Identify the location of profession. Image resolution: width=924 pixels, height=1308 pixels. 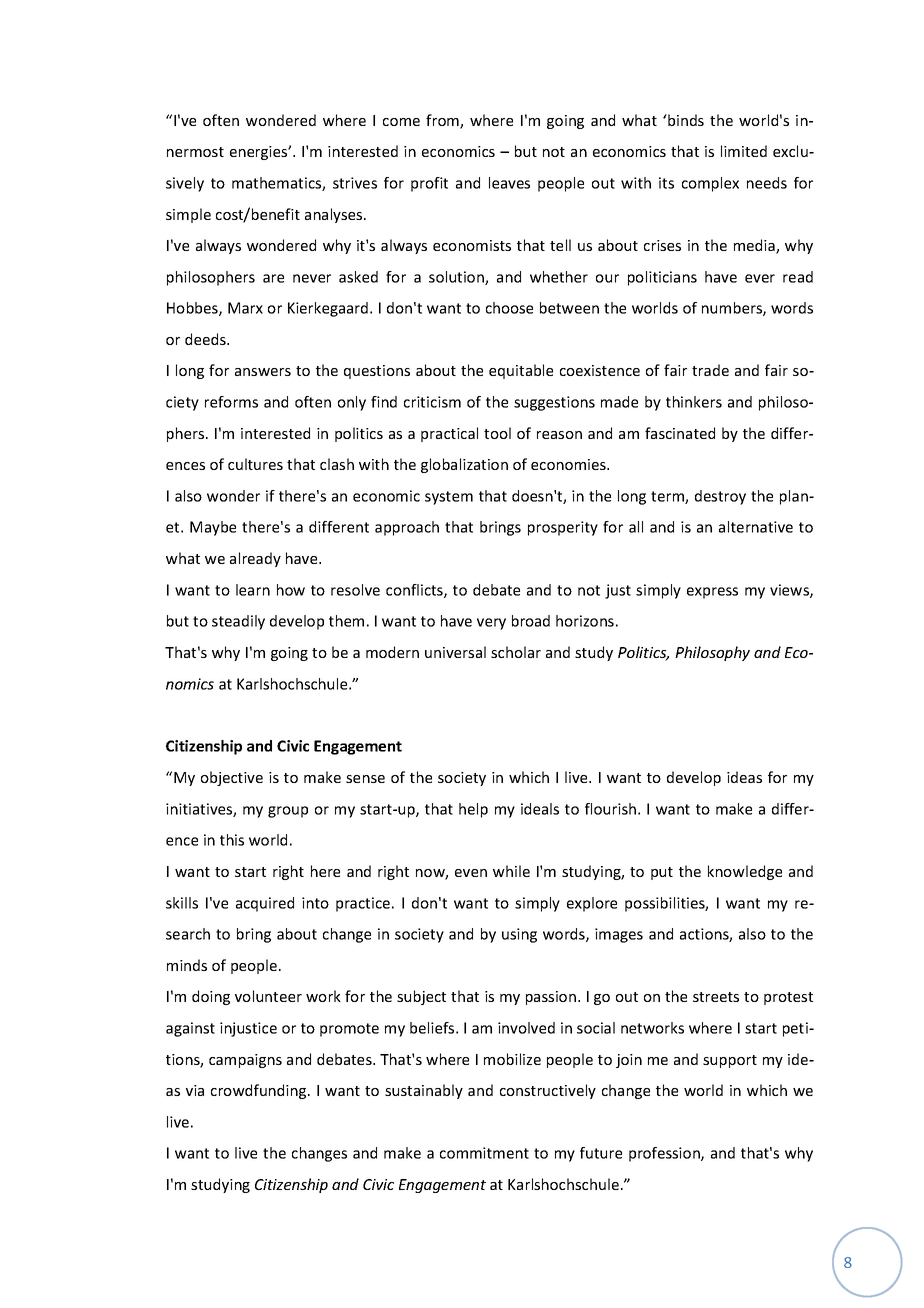
(665, 1154).
